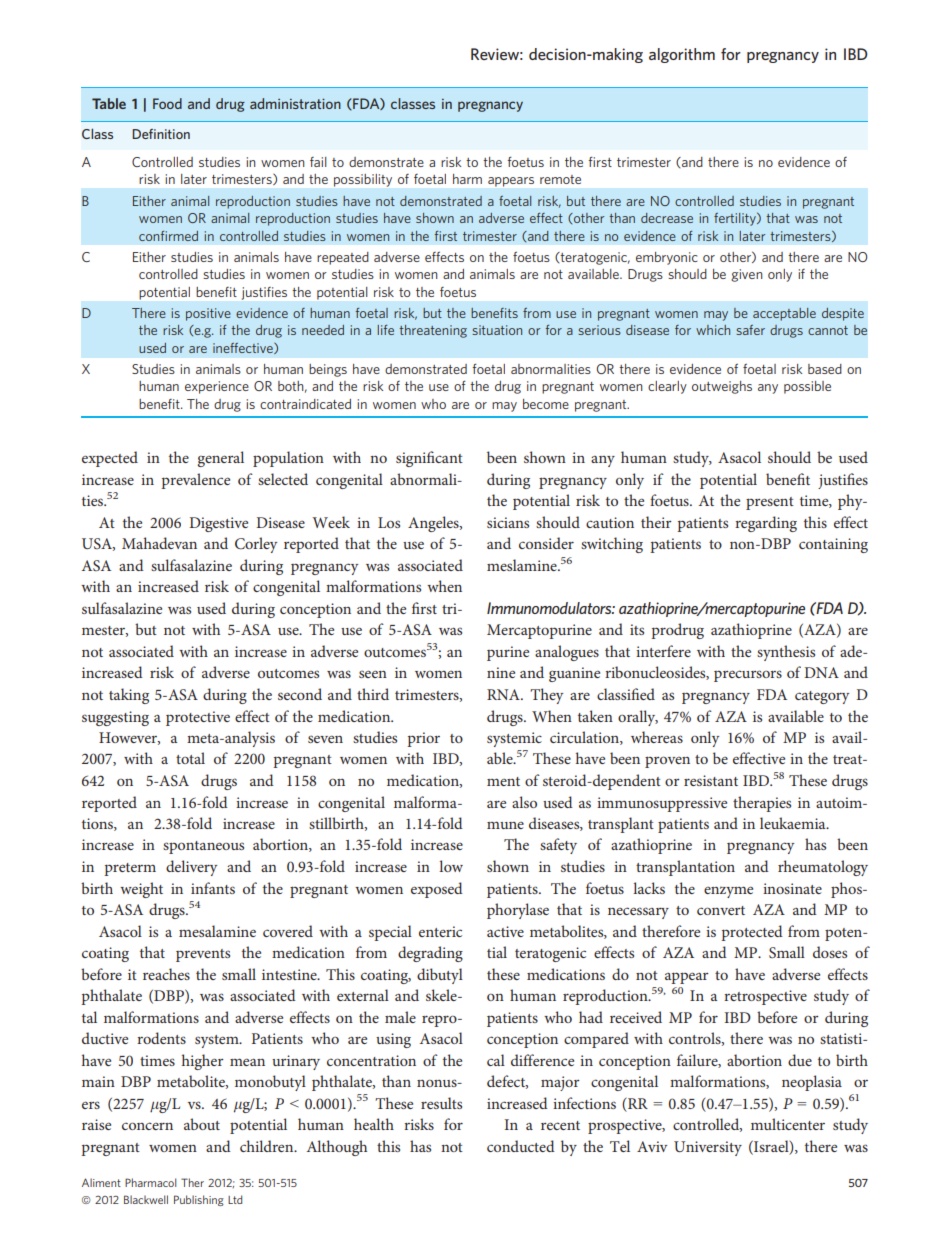  What do you see at coordinates (167, 103) in the page?
I see `Food` at bounding box center [167, 103].
